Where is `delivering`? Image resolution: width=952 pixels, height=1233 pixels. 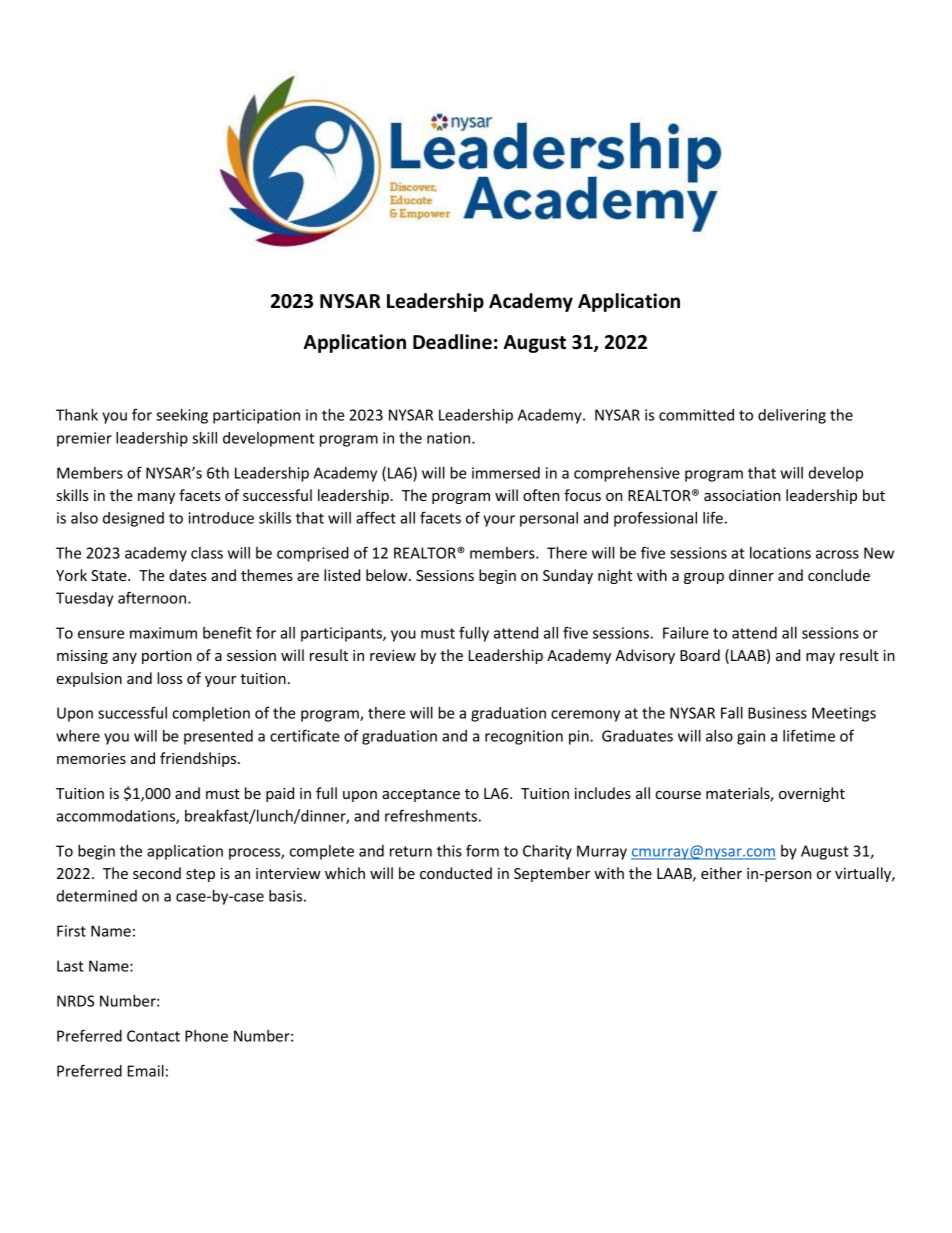
delivering is located at coordinates (792, 416).
